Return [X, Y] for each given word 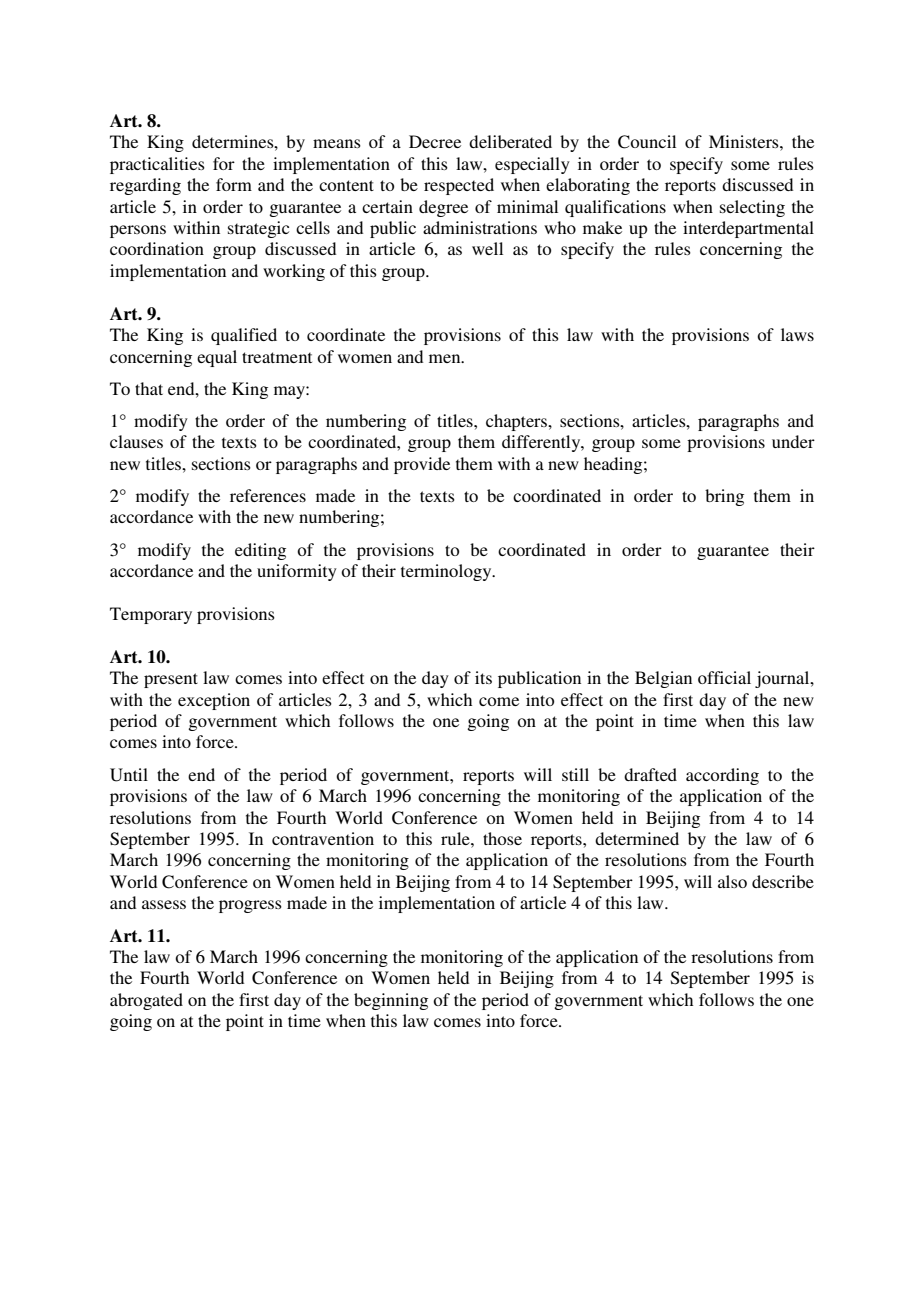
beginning [391, 1001]
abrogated [146, 1001]
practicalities [157, 165]
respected [459, 186]
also [732, 881]
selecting [752, 208]
